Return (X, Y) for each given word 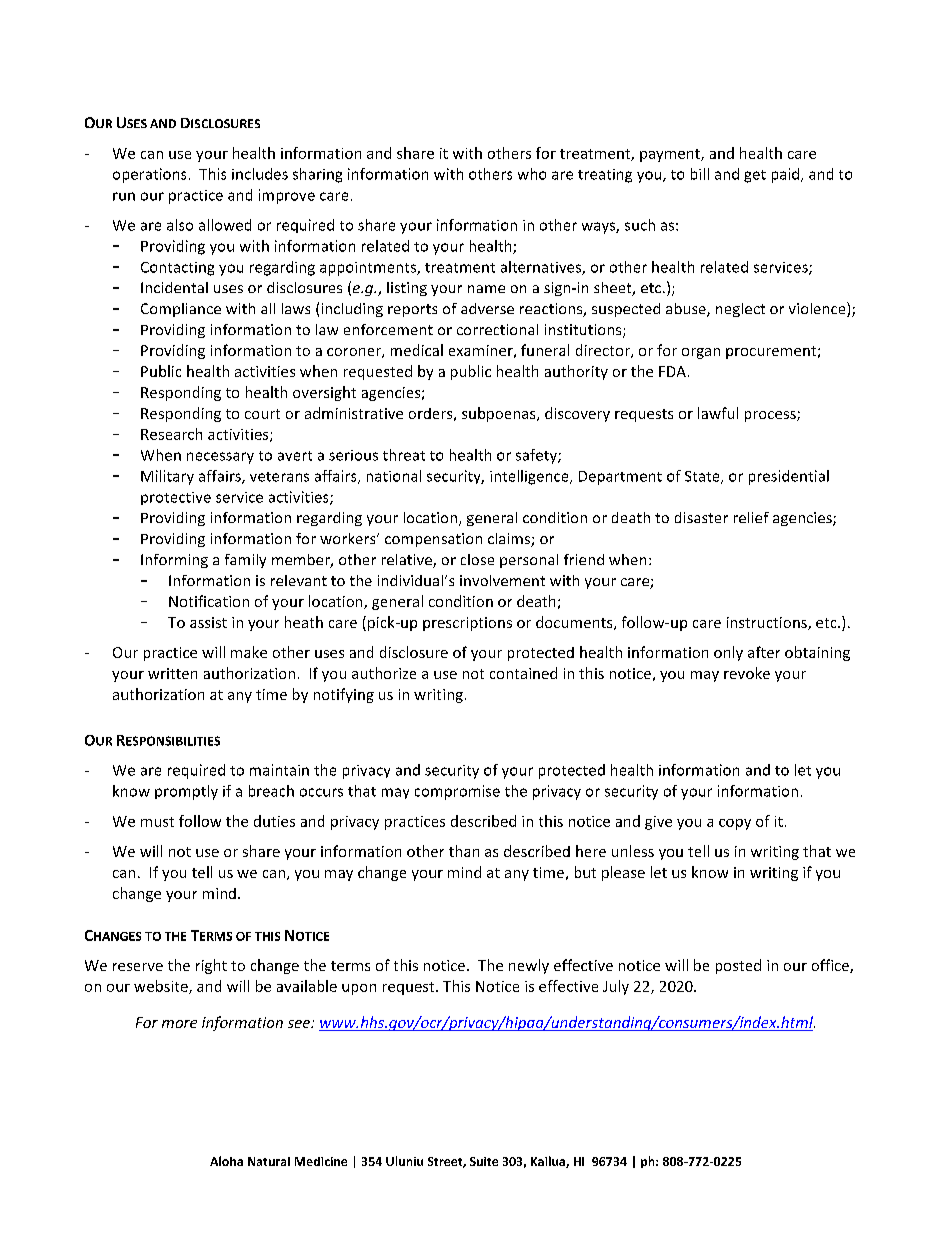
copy (735, 824)
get (755, 176)
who (532, 174)
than (464, 851)
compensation (433, 540)
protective (176, 498)
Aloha (226, 1161)
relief (751, 517)
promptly (186, 792)
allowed (225, 225)
